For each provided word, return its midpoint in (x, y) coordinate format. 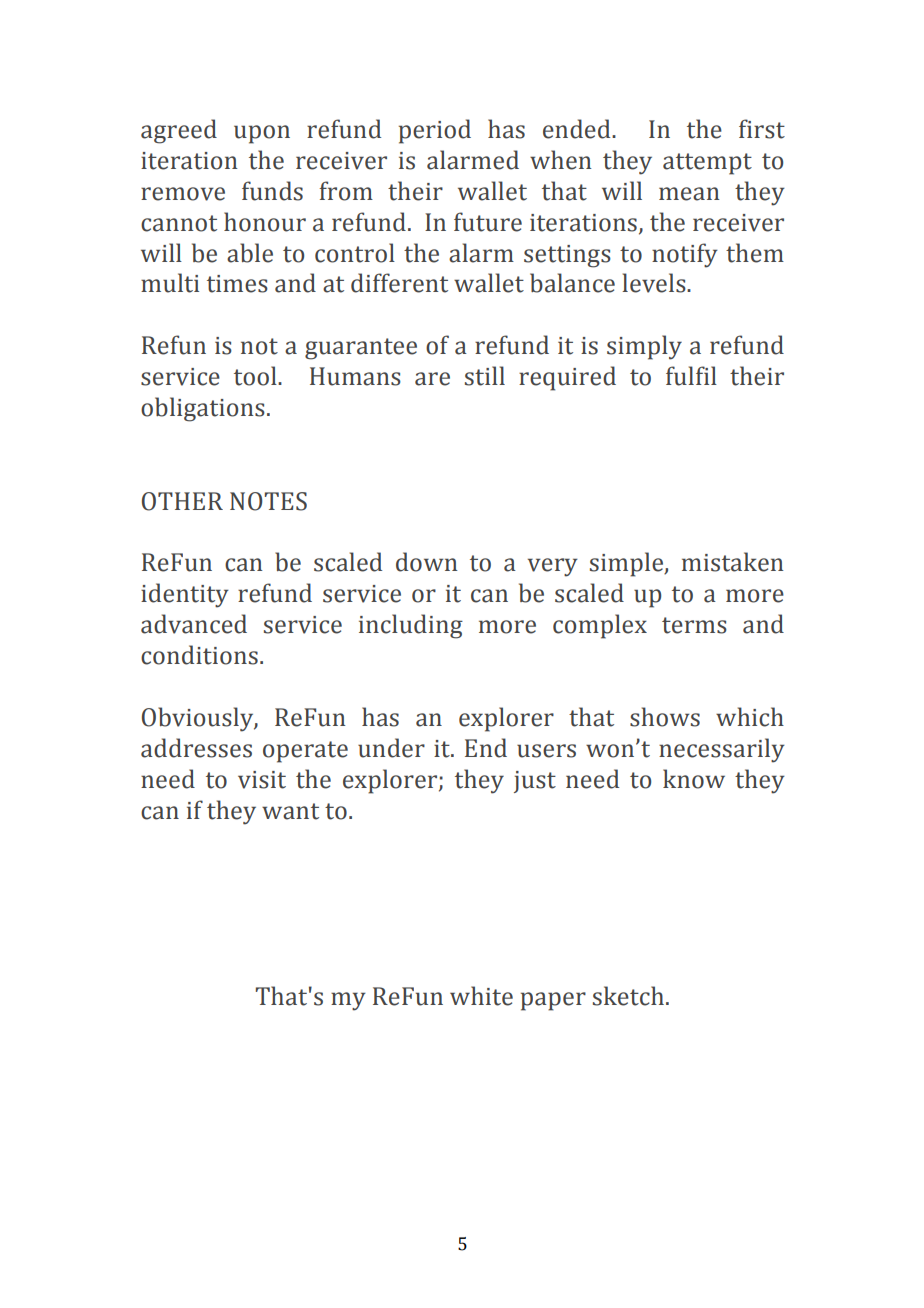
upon (262, 134)
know (694, 779)
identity (185, 595)
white (481, 996)
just (535, 782)
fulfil (691, 376)
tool (256, 376)
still (485, 376)
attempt (707, 164)
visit (262, 780)
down (427, 562)
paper (553, 1001)
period (435, 131)
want (290, 811)
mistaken (733, 562)
